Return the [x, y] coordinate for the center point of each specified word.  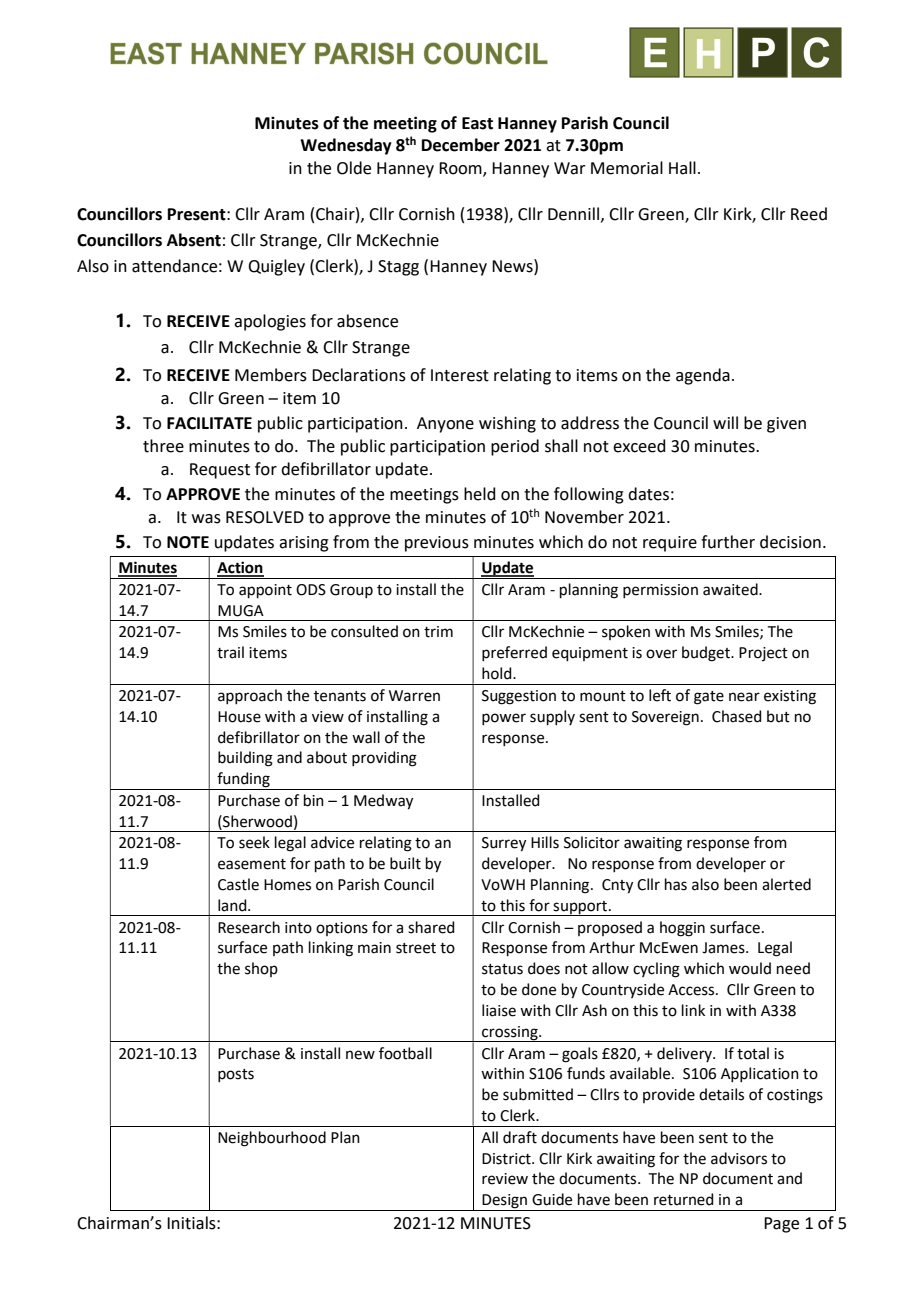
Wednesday [346, 146]
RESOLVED [265, 517]
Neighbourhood [272, 1139]
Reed [809, 214]
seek [254, 842]
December [461, 145]
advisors [739, 1158]
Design [504, 1202]
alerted [786, 884]
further [728, 542]
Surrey [504, 844]
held [480, 494]
